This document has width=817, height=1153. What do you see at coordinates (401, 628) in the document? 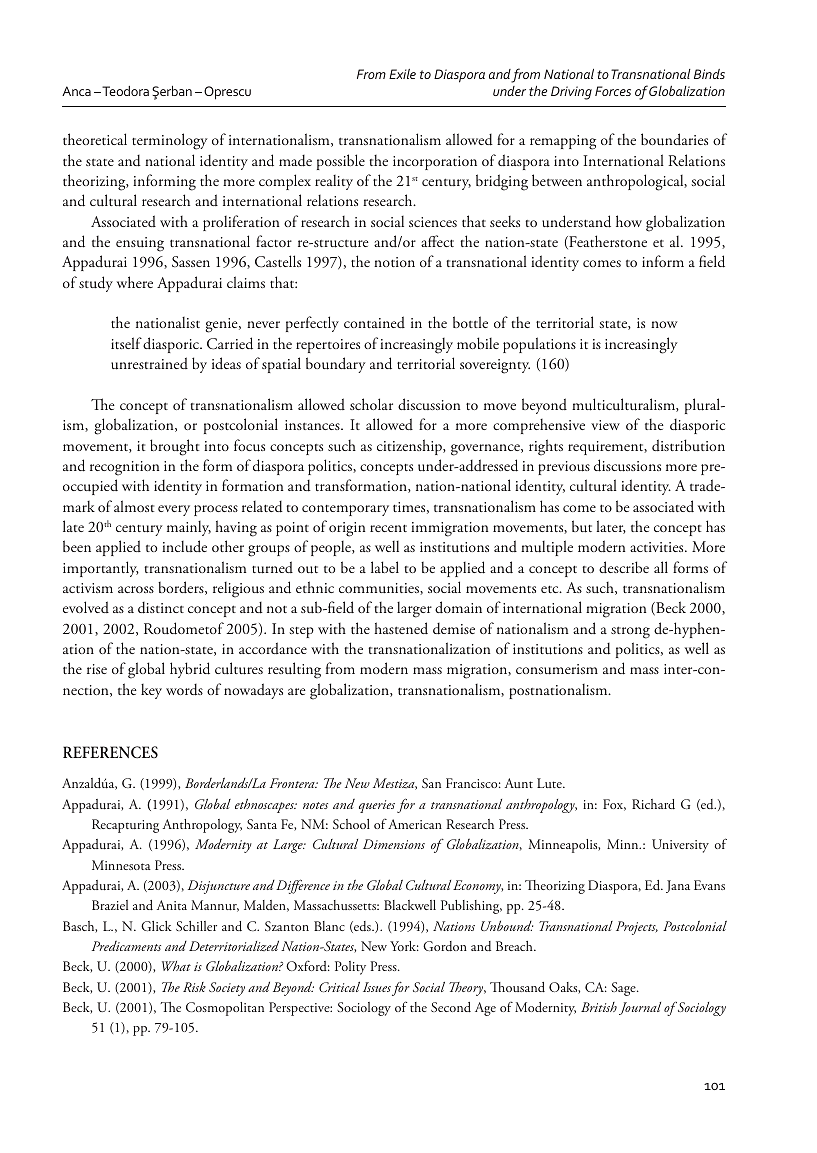
I see `hastened` at bounding box center [401, 628].
